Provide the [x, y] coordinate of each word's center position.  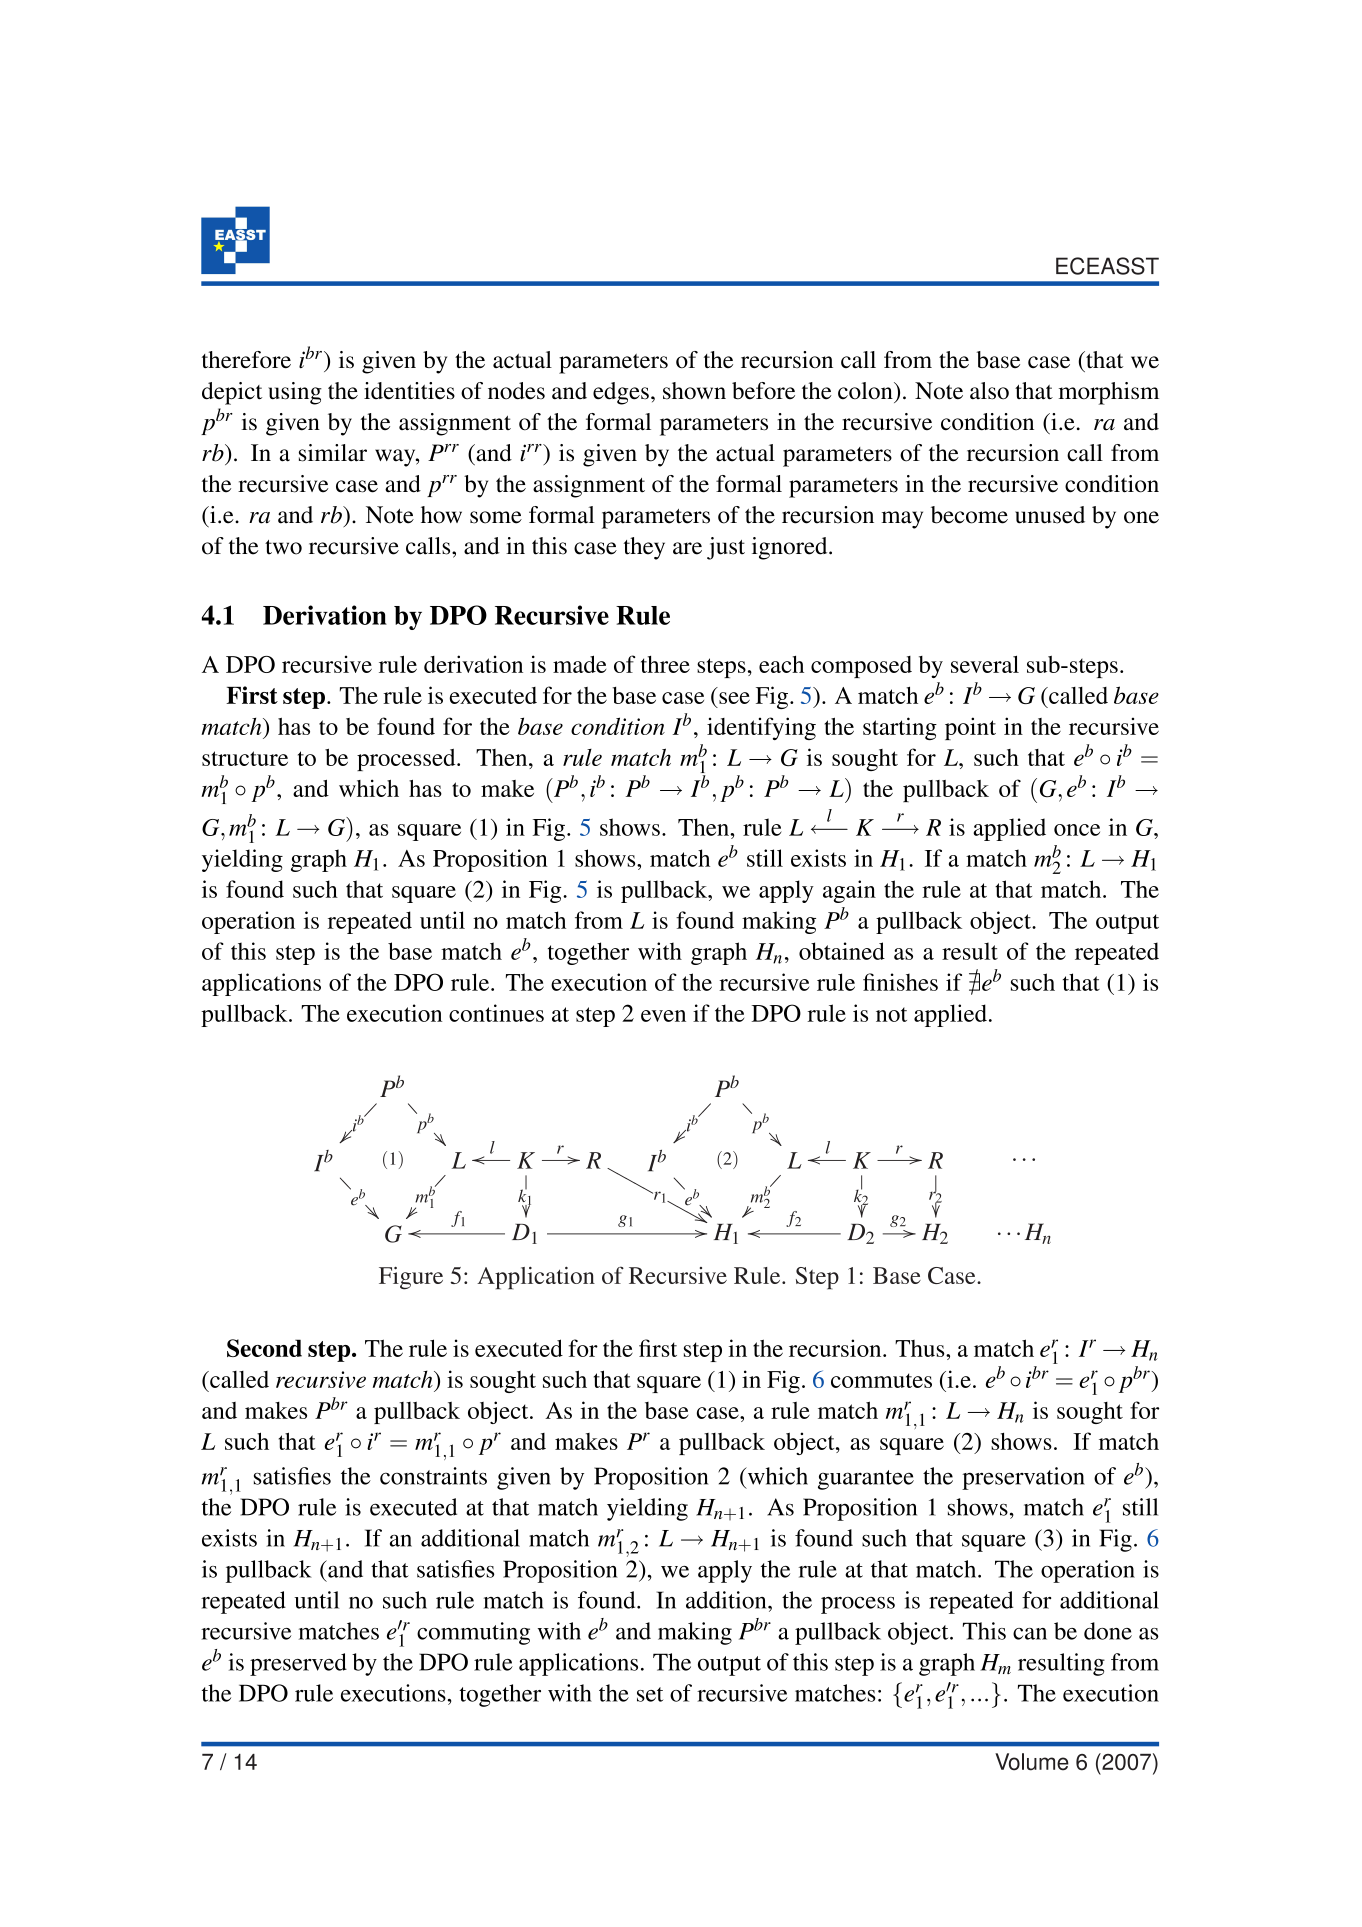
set [650, 1694]
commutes [881, 1380]
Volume [1032, 1762]
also [989, 391]
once [1077, 830]
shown [694, 391]
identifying [761, 728]
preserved [298, 1664]
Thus [921, 1348]
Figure [411, 1278]
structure [245, 758]
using [295, 393]
